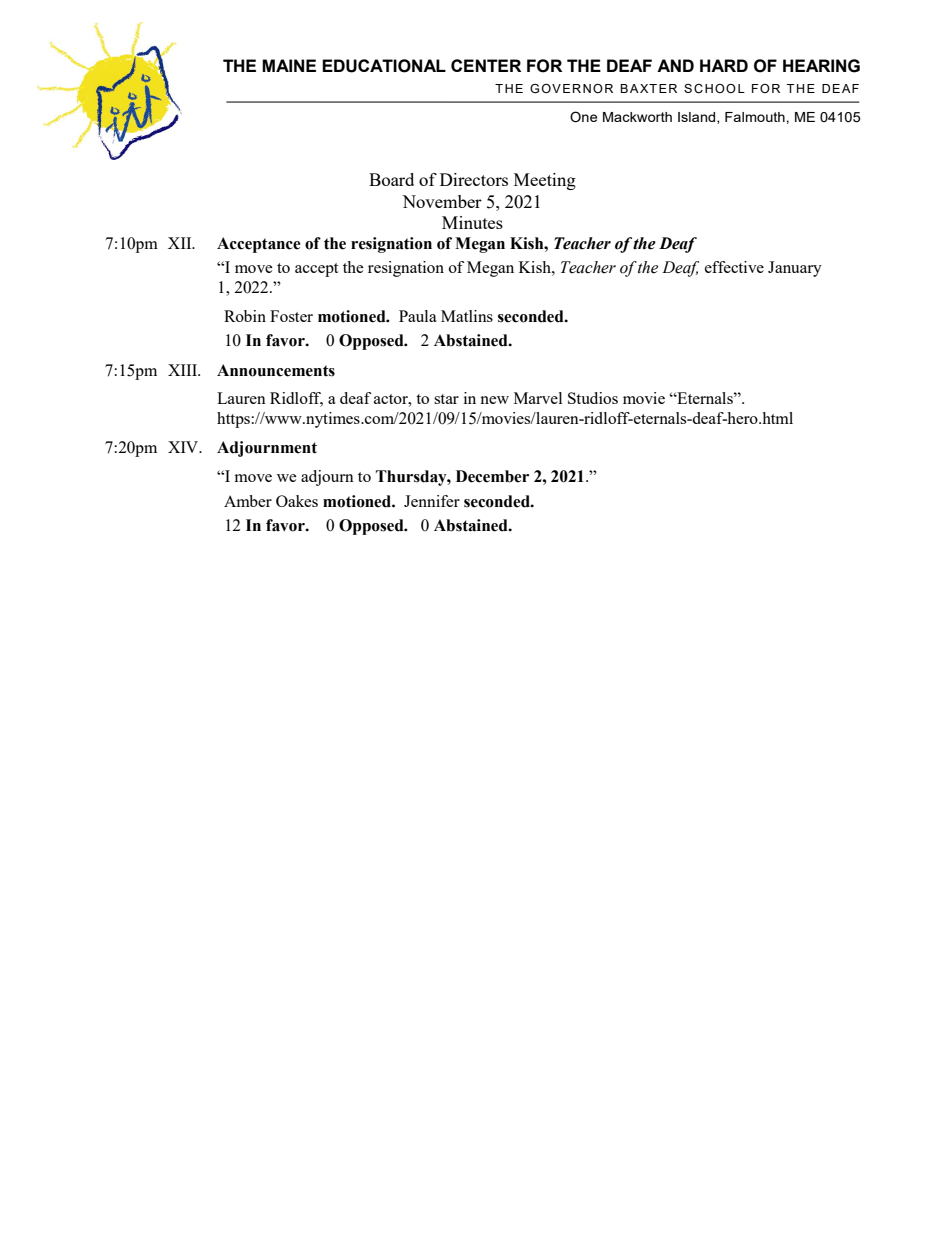  I want to click on effective, so click(734, 267).
